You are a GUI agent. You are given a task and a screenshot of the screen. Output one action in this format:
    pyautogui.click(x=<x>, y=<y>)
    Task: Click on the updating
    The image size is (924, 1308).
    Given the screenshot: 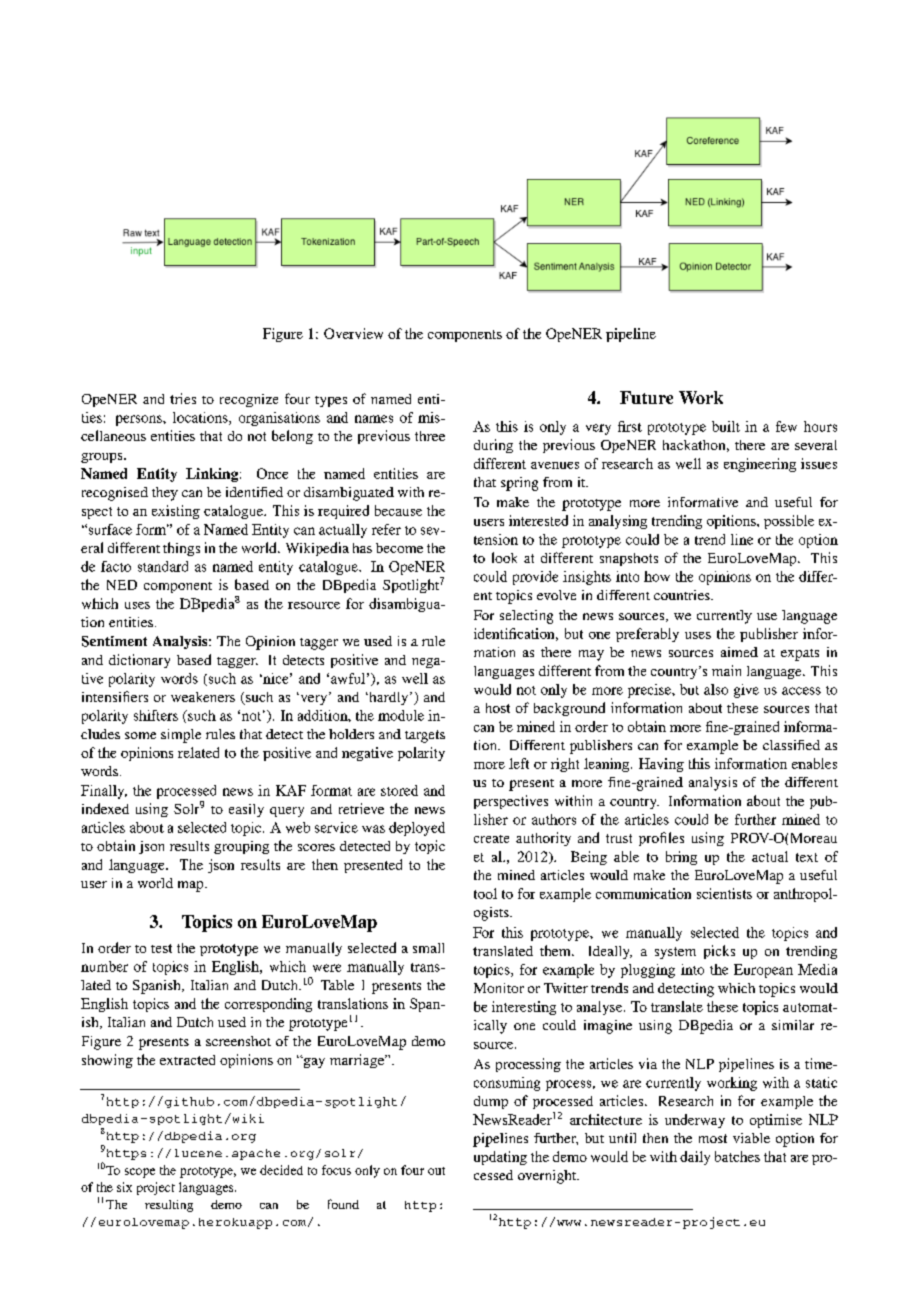 What is the action you would take?
    pyautogui.click(x=500, y=1158)
